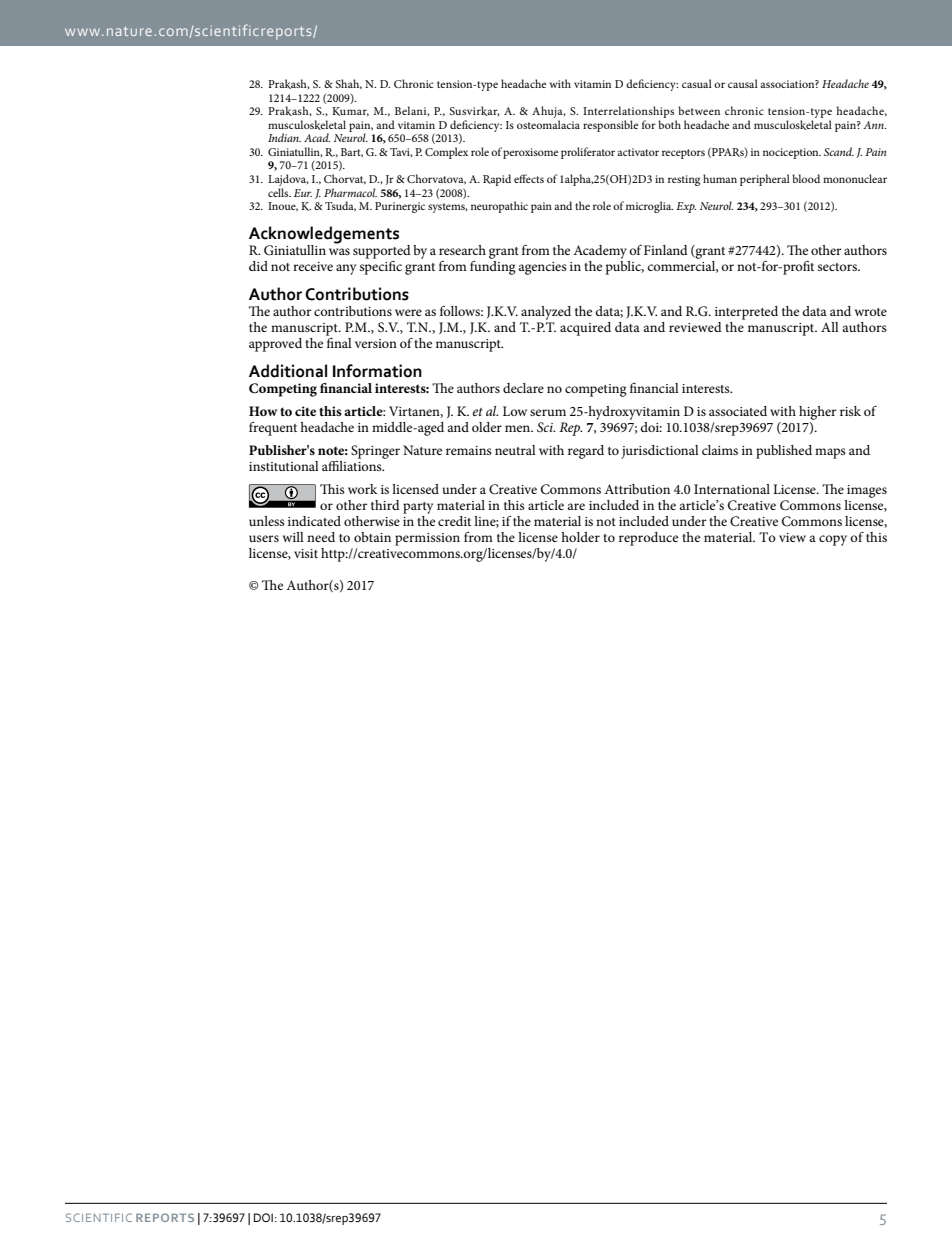 The height and width of the document is (1251, 952). What do you see at coordinates (543, 268) in the document?
I see `agencies` at bounding box center [543, 268].
